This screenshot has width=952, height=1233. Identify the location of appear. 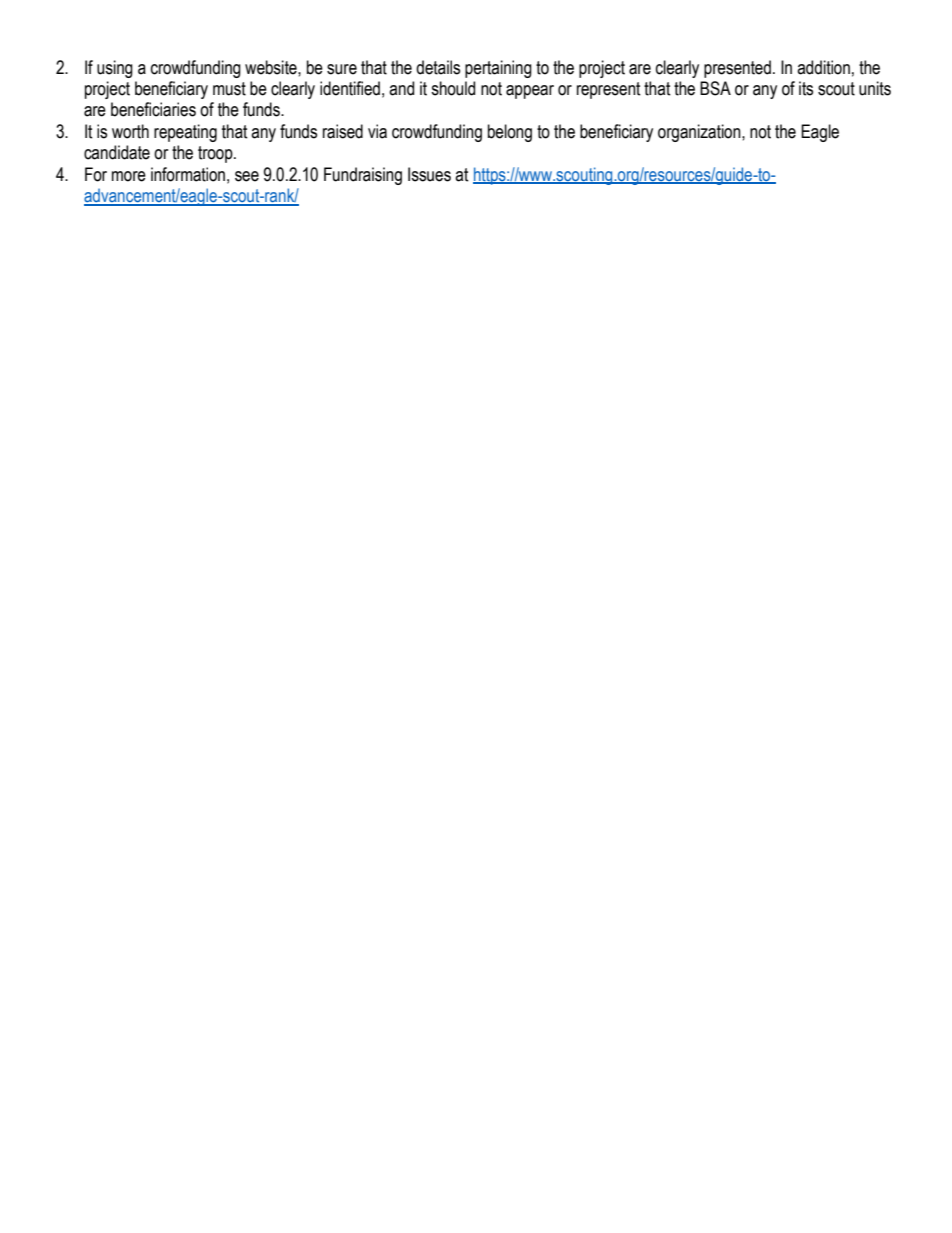
(530, 92).
